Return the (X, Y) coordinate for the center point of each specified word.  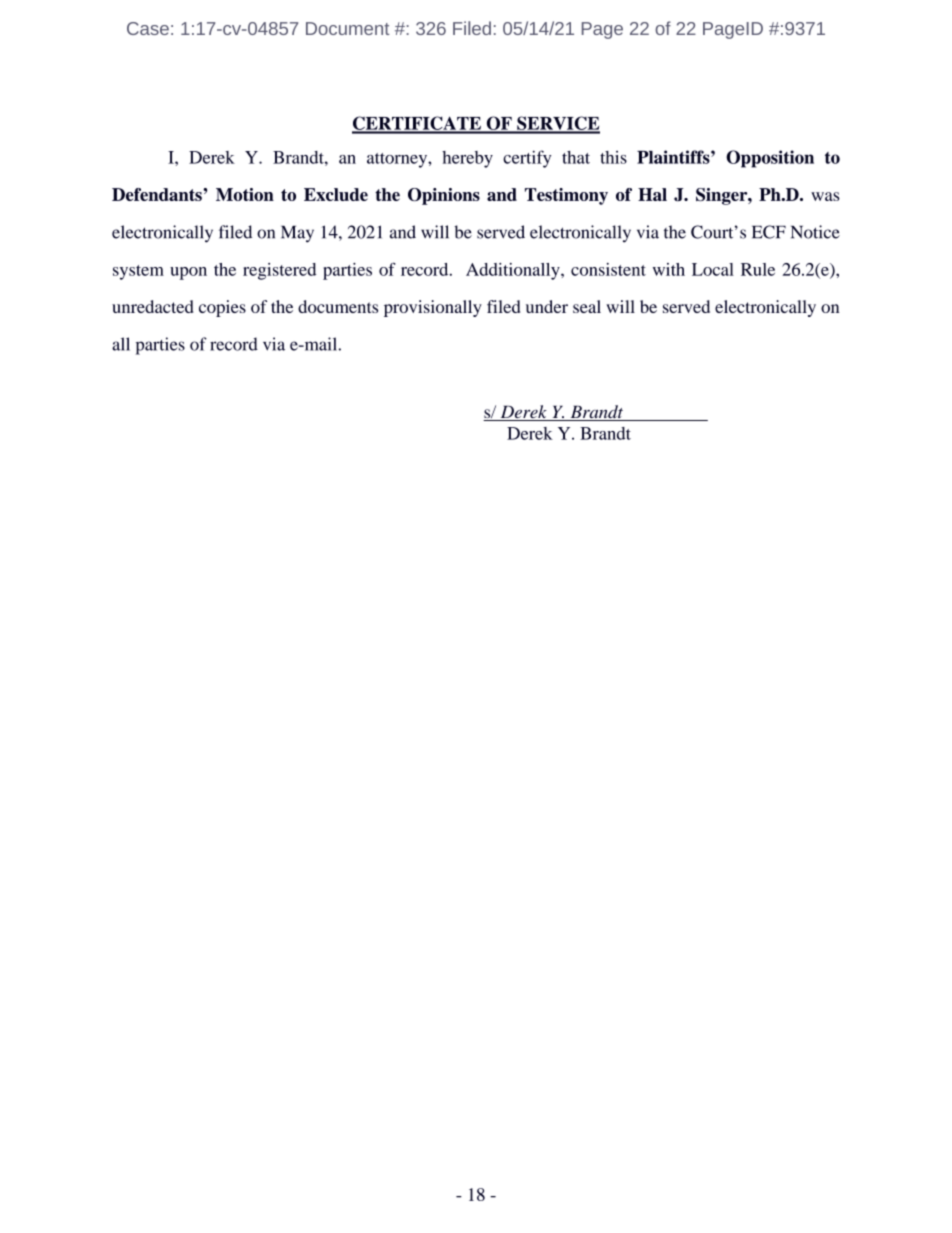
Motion (245, 194)
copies (222, 308)
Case (148, 28)
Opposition (770, 159)
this (613, 157)
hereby (467, 159)
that (576, 157)
